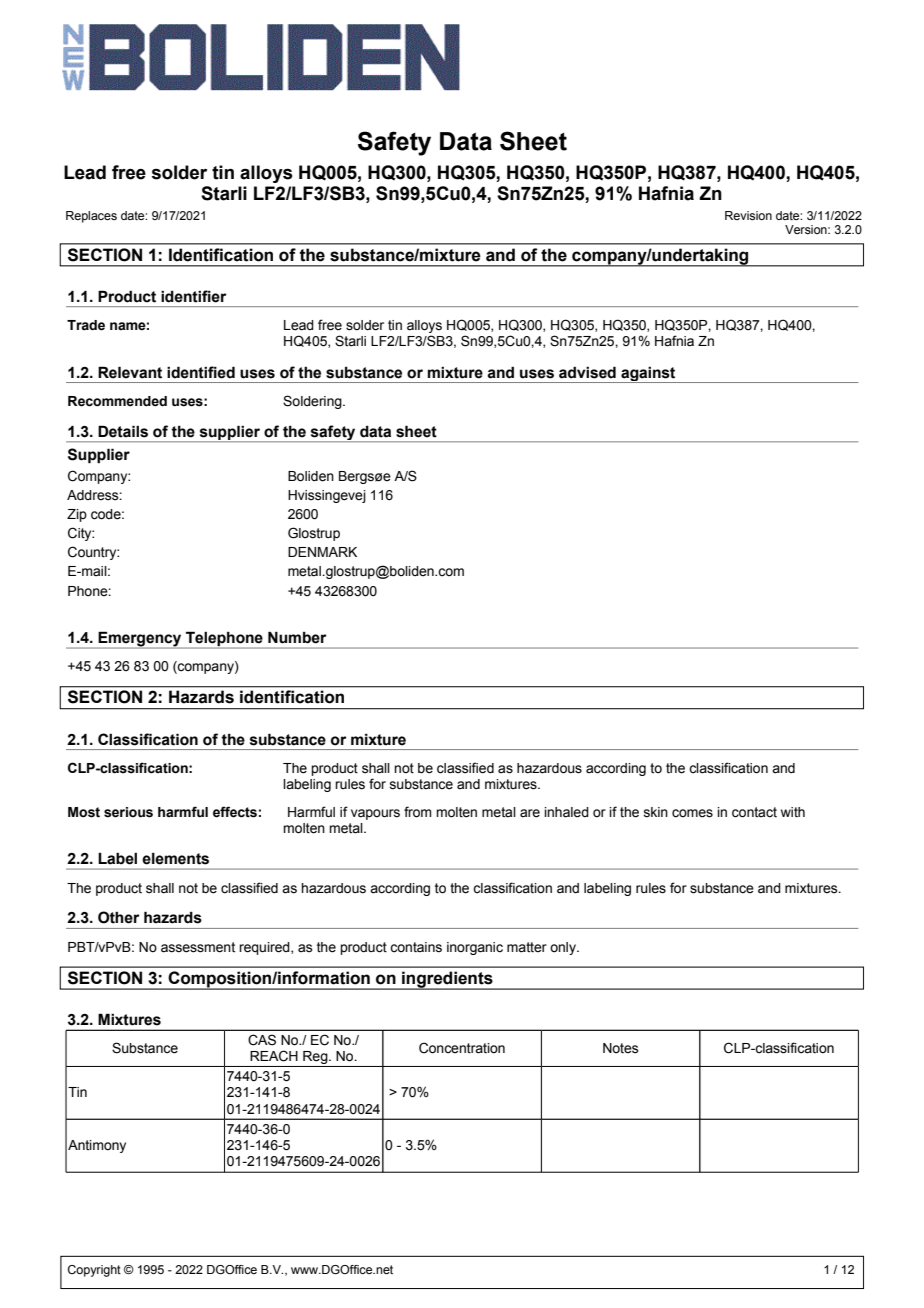 The height and width of the image is (1308, 924). Describe the element at coordinates (322, 552) in the image. I see `DENMARK` at that location.
